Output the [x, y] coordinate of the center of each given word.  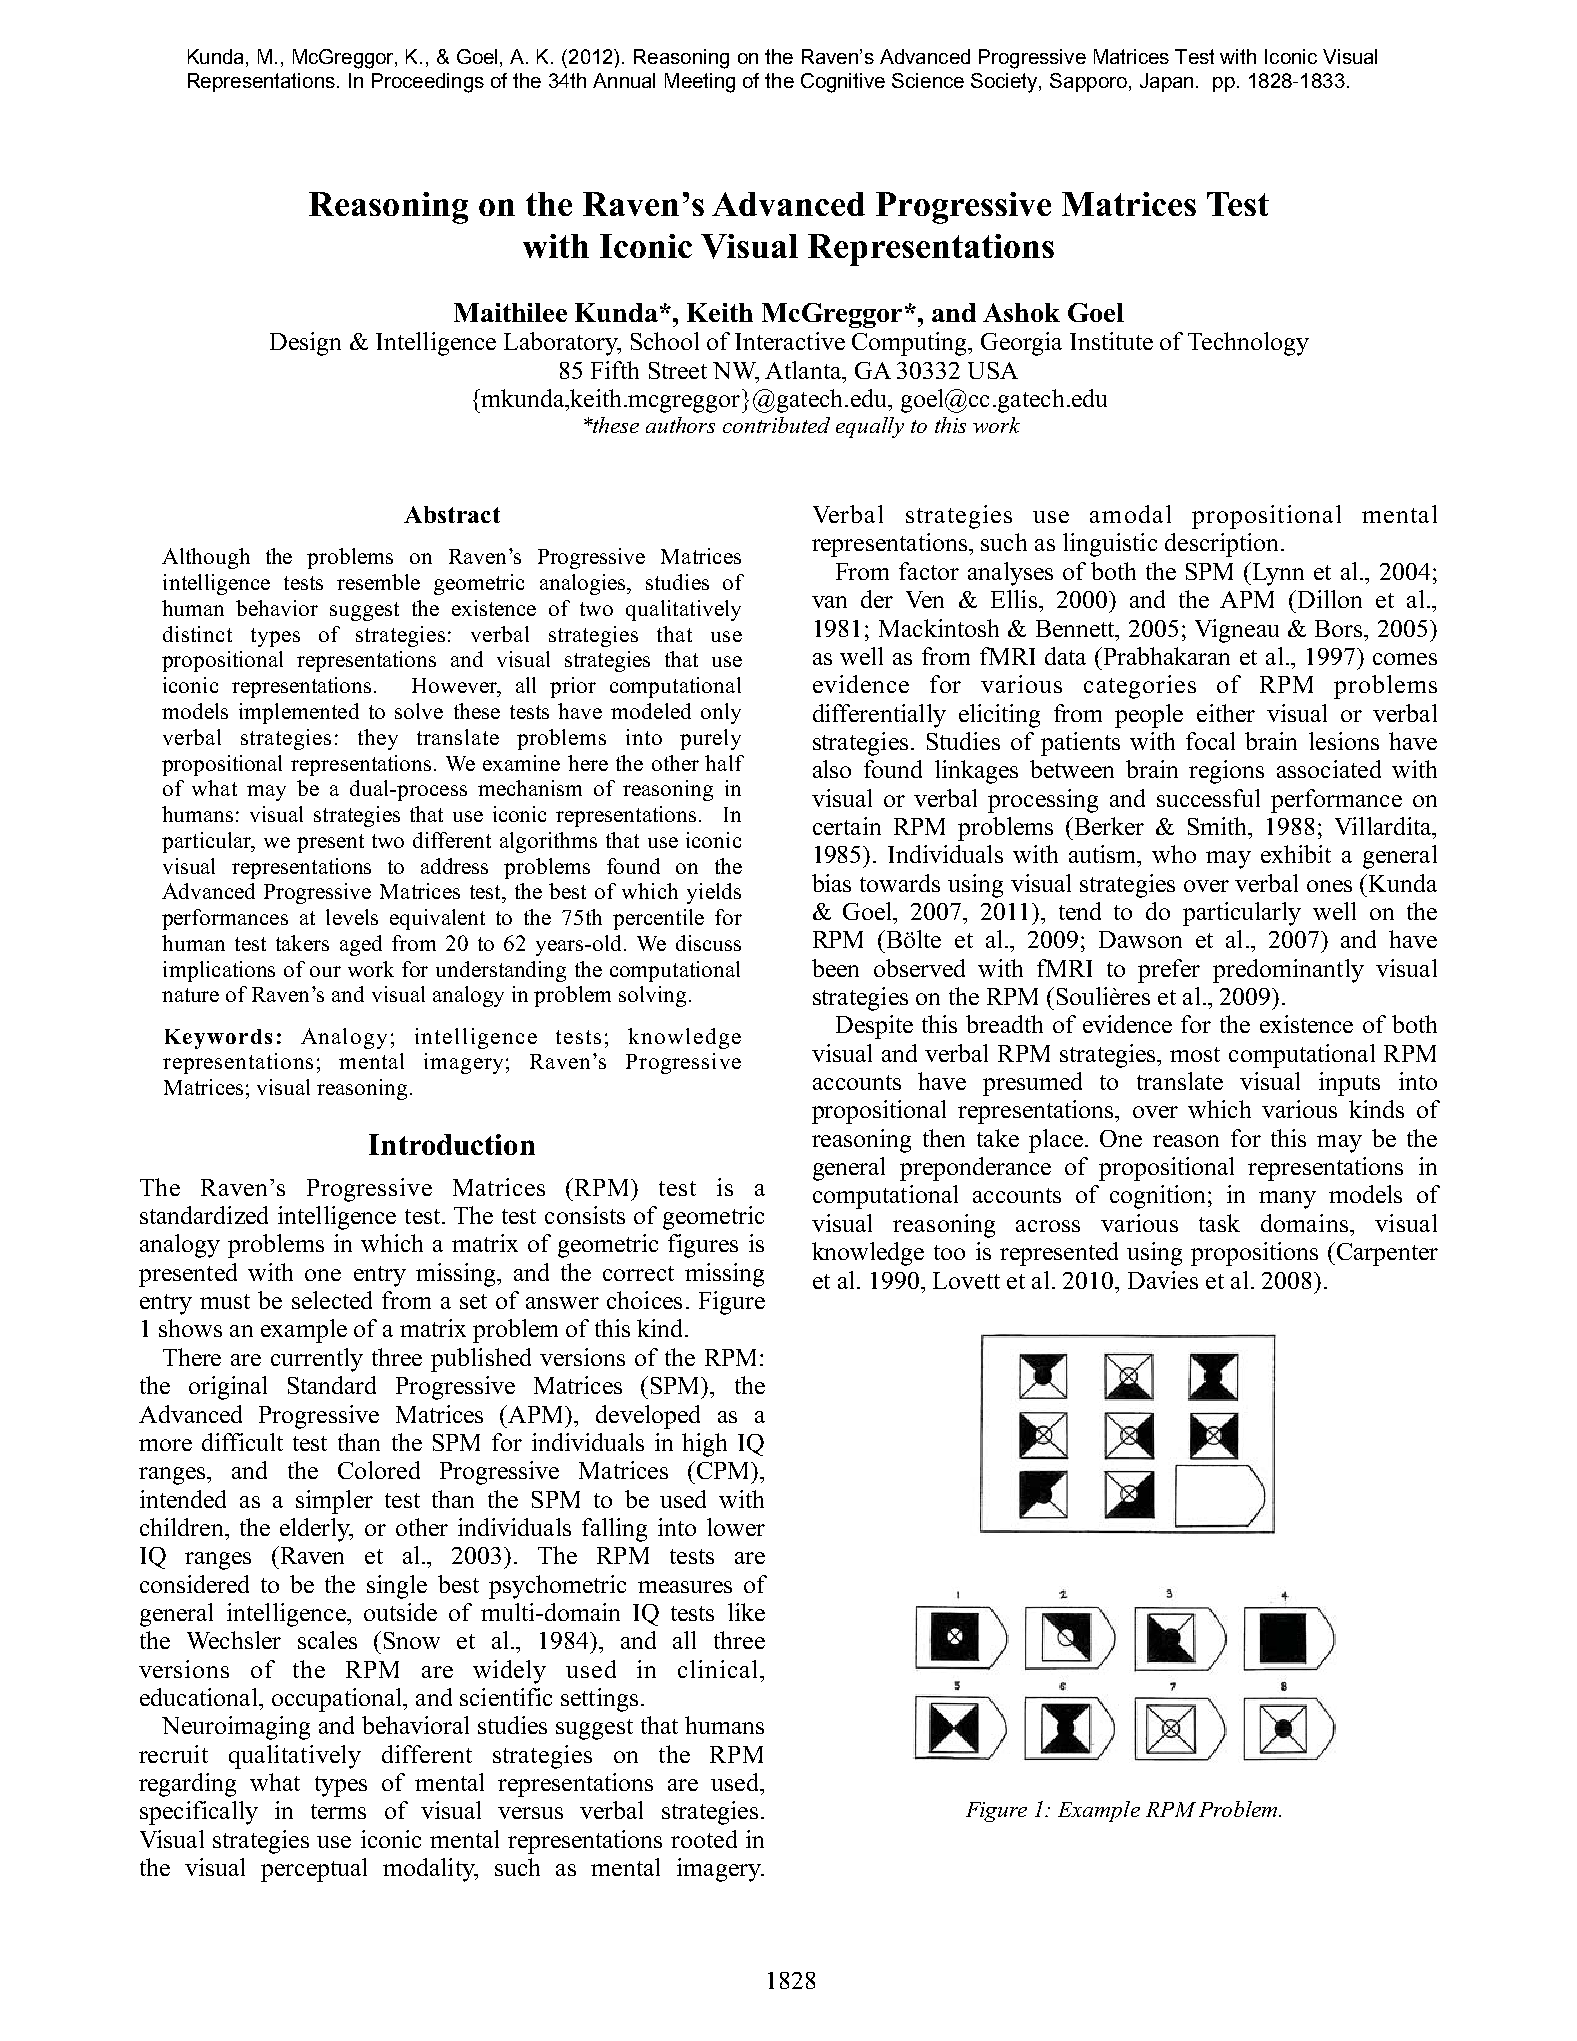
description [1221, 545]
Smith [1219, 826]
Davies [1163, 1280]
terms [338, 1811]
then [944, 1138]
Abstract [452, 514]
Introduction [452, 1144]
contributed [776, 425]
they [378, 739]
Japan [1166, 82]
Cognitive [843, 83]
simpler [334, 1502]
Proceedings [428, 83]
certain [847, 826]
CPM [723, 1470]
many [1287, 1200]
